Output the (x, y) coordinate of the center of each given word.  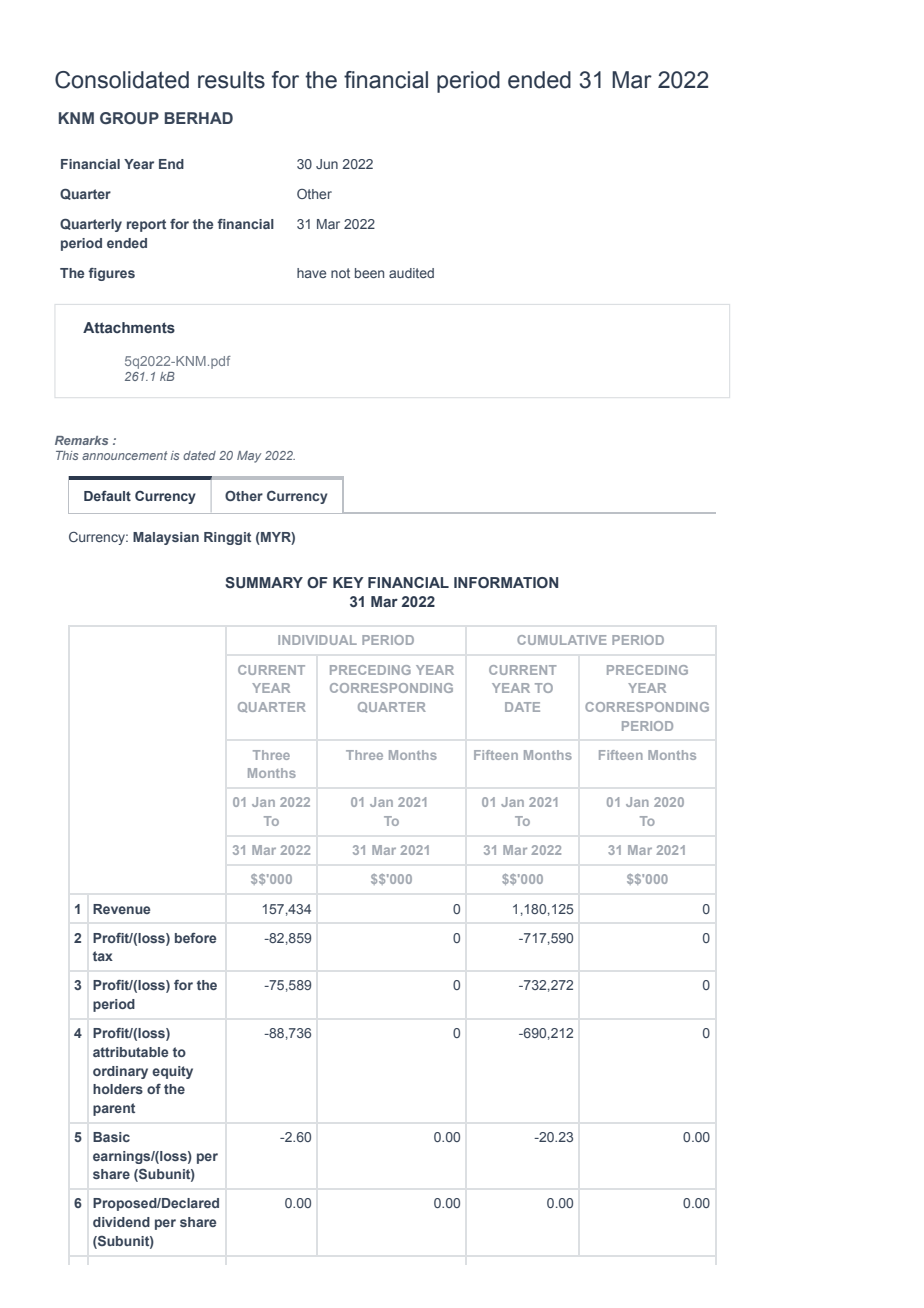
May (249, 457)
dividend (121, 1222)
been (369, 273)
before (195, 938)
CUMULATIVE (562, 640)
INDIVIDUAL (317, 640)
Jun (327, 164)
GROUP (129, 118)
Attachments (129, 327)
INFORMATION (506, 582)
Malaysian (166, 538)
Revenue (121, 909)
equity (172, 1072)
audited (411, 273)
